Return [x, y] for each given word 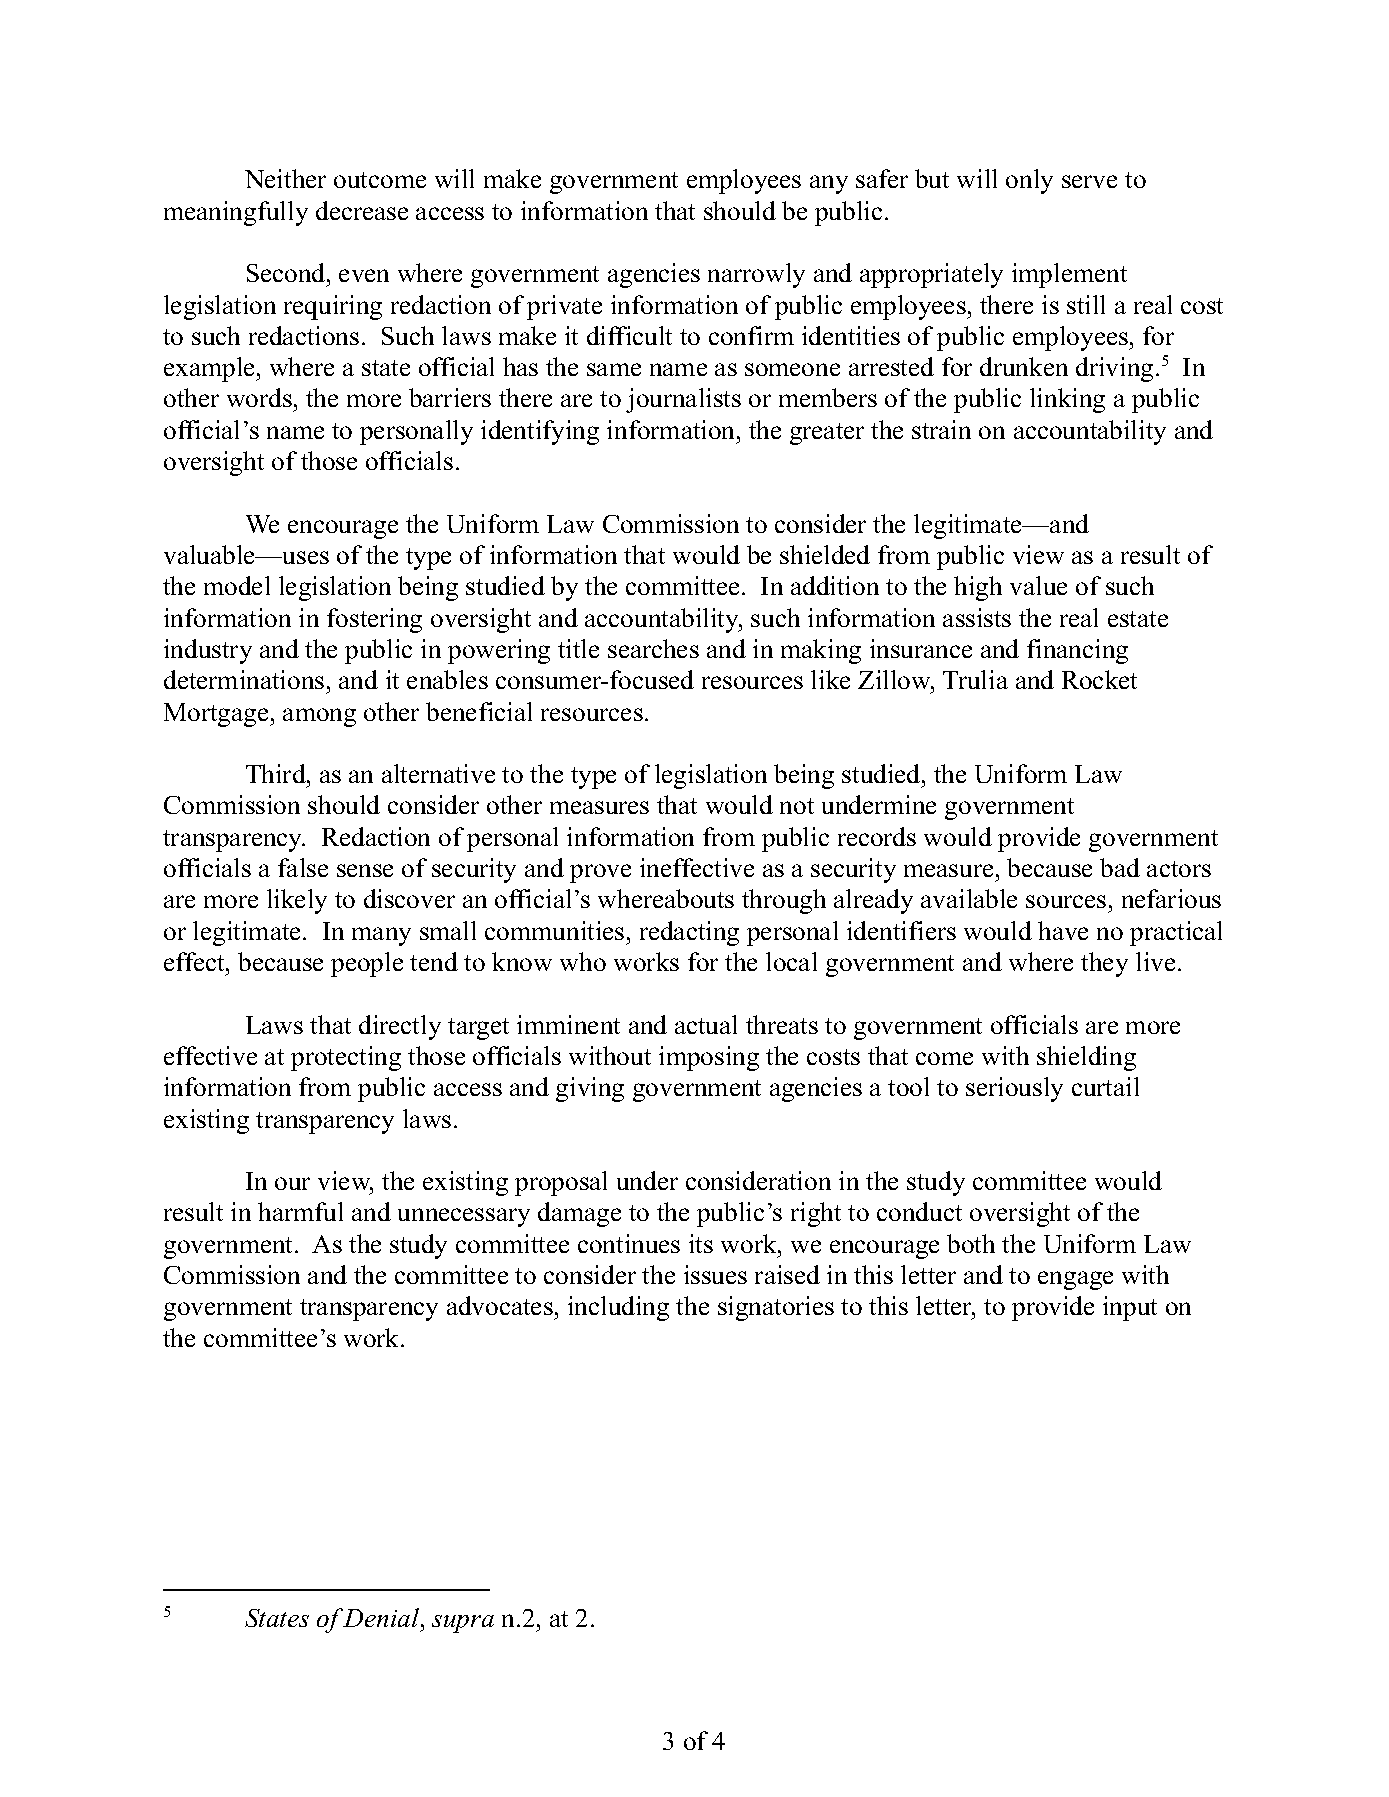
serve [1089, 181]
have [1063, 930]
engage [1075, 1280]
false [303, 867]
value [1038, 585]
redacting [689, 933]
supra [463, 1624]
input [1130, 1308]
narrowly [756, 275]
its [701, 1243]
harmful [300, 1211]
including [618, 1308]
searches [653, 648]
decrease [362, 210]
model [237, 585]
